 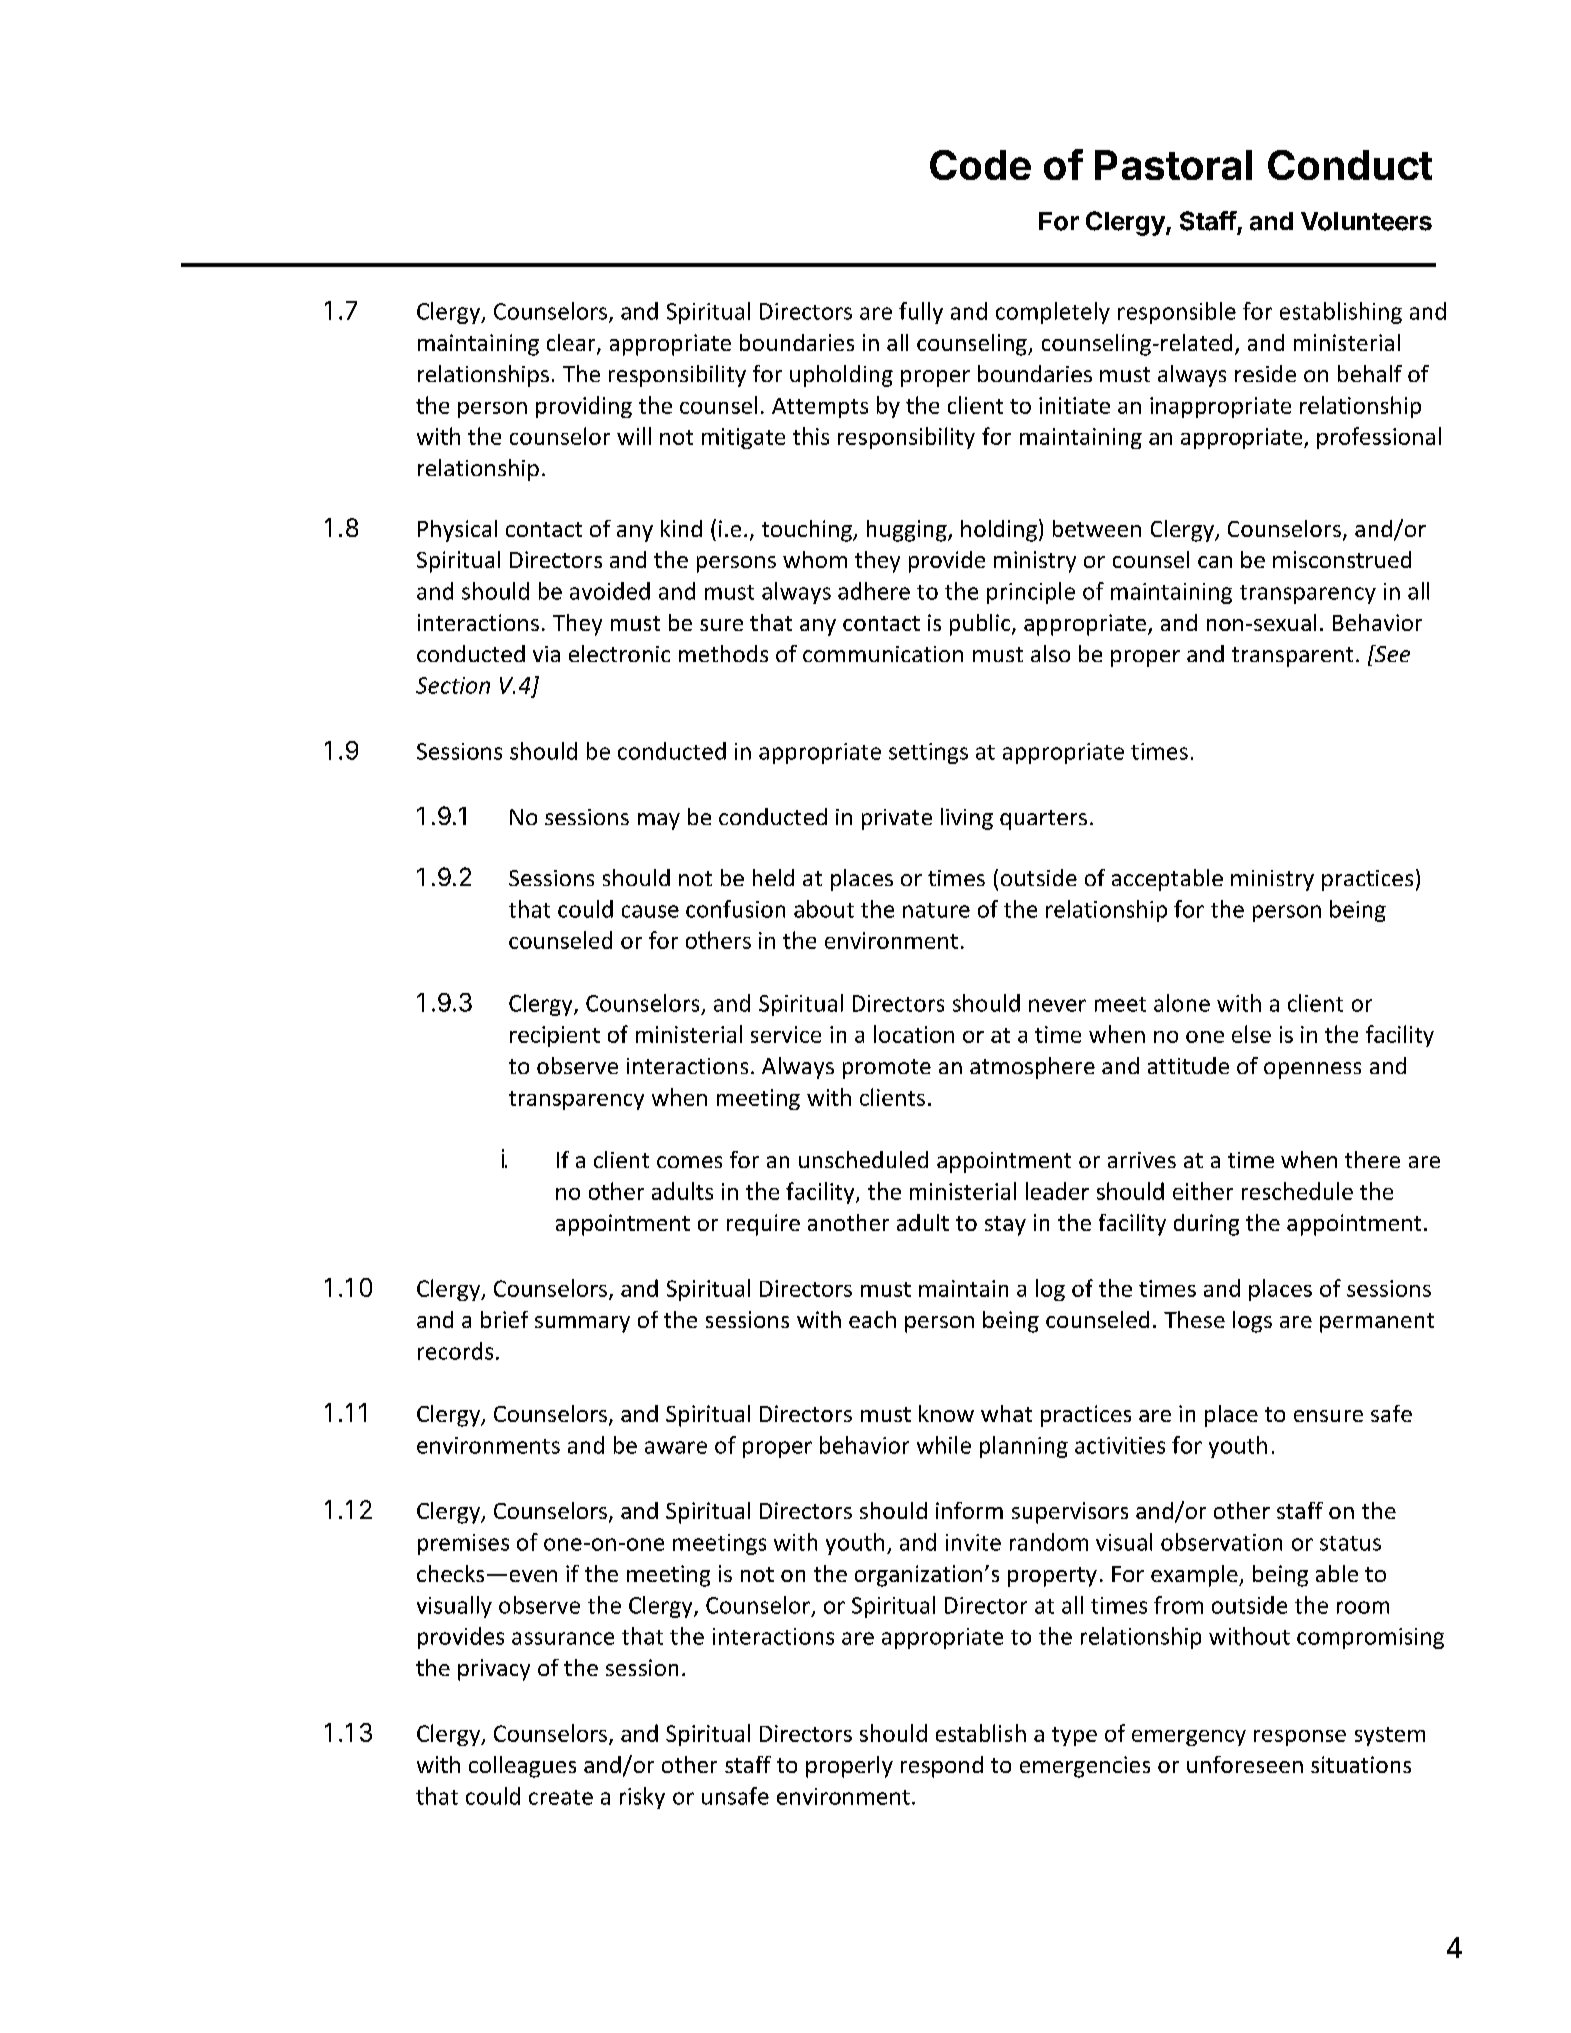 I want to click on Volunteers, so click(x=1366, y=221).
